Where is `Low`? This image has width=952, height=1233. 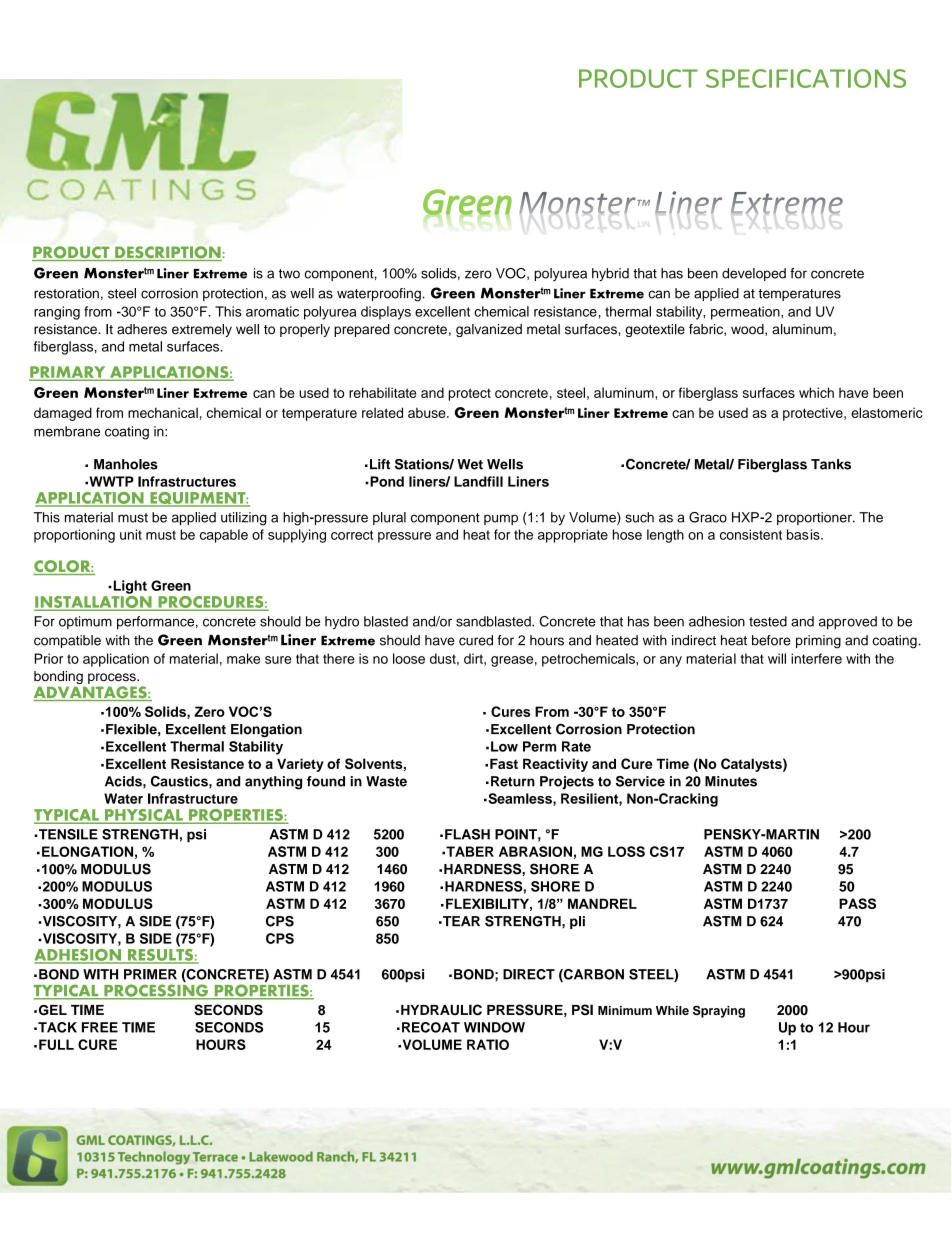
Low is located at coordinates (504, 746).
